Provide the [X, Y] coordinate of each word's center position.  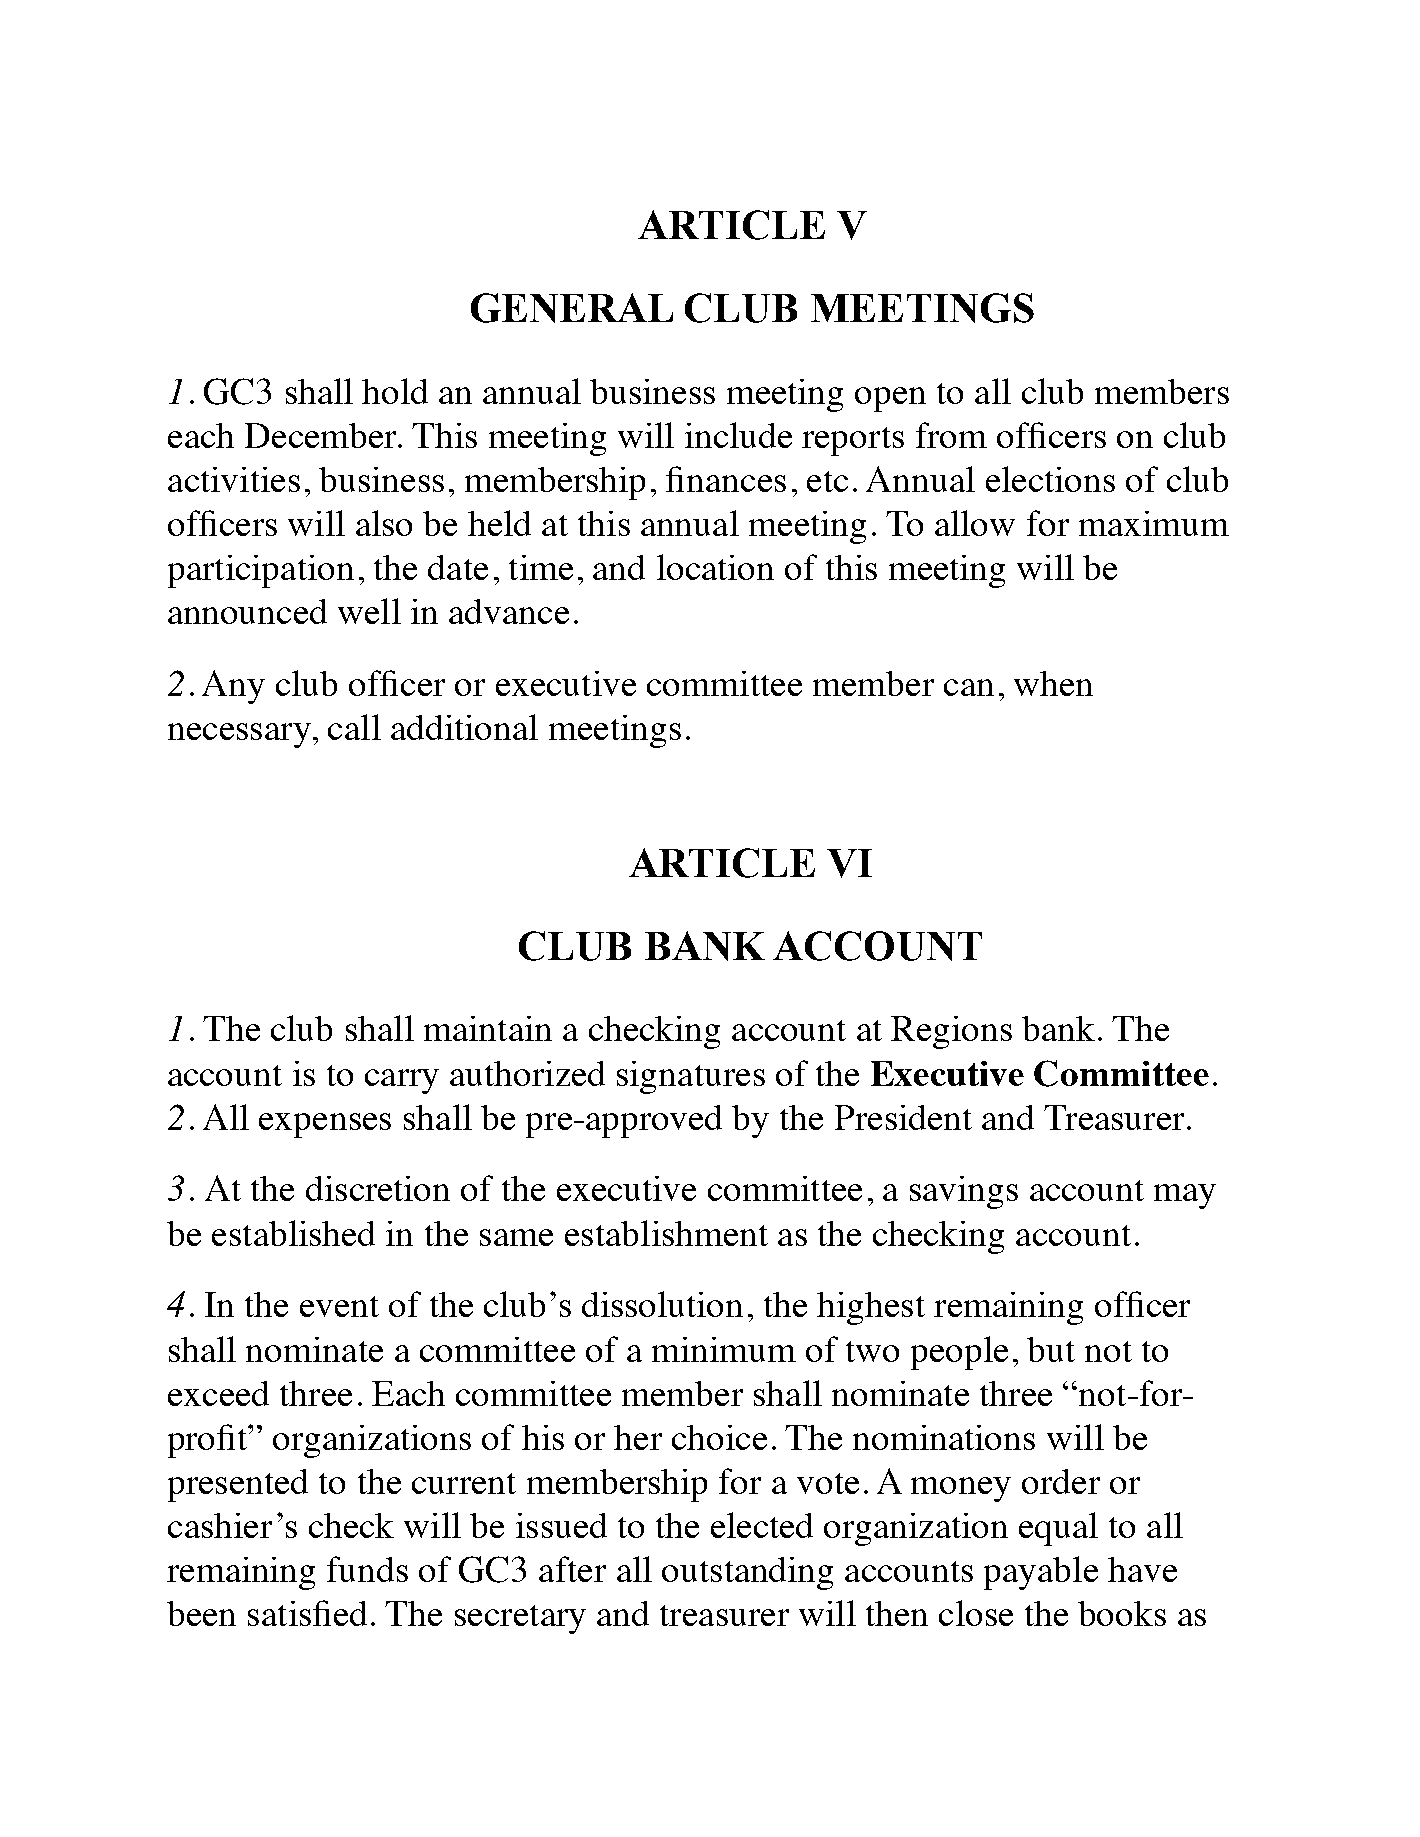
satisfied [307, 1613]
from [951, 435]
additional [464, 727]
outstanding [747, 1573]
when [1053, 683]
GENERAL [572, 308]
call [354, 727]
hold [395, 391]
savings [964, 1192]
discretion [378, 1188]
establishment [666, 1233]
